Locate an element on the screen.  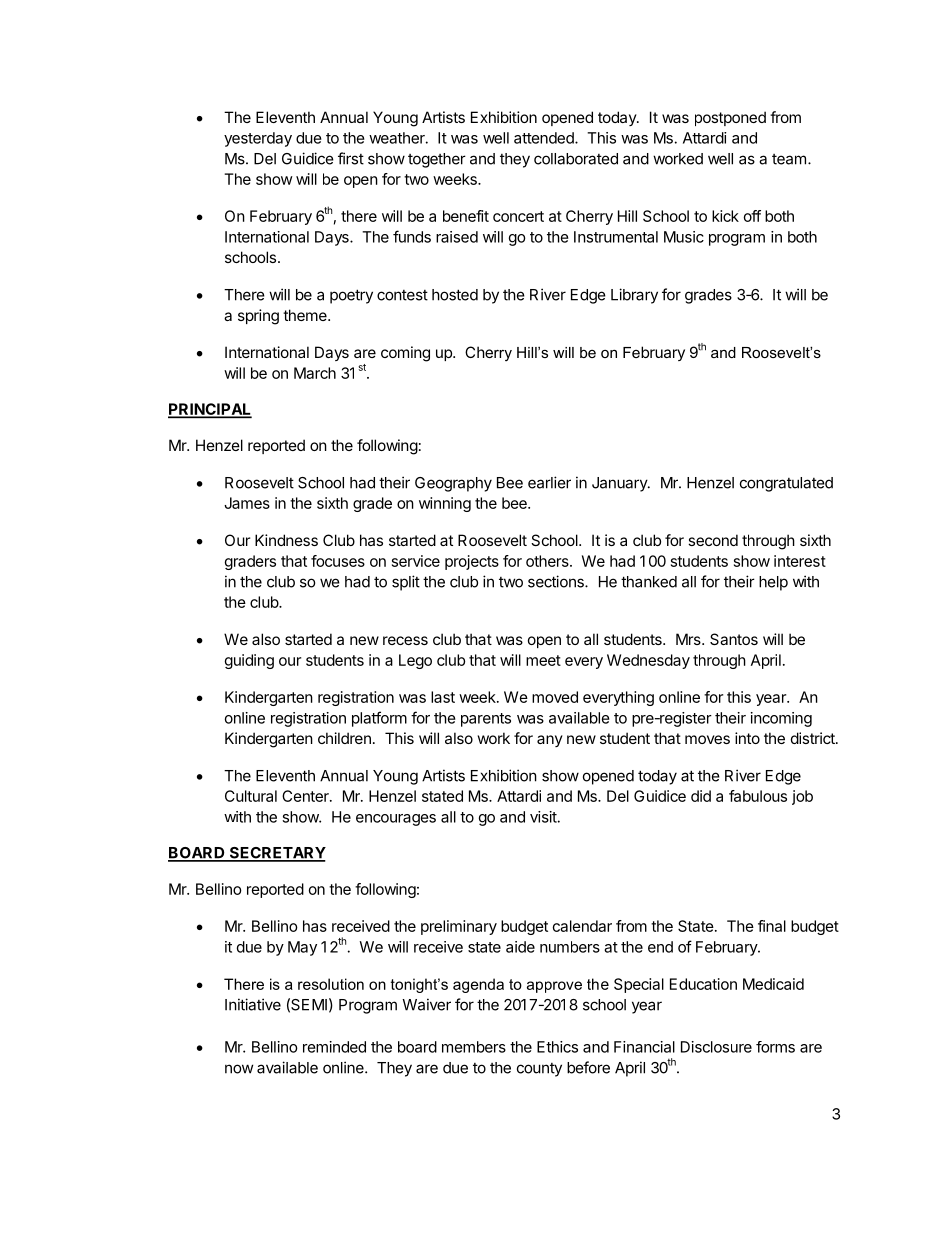
members is located at coordinates (474, 1047).
